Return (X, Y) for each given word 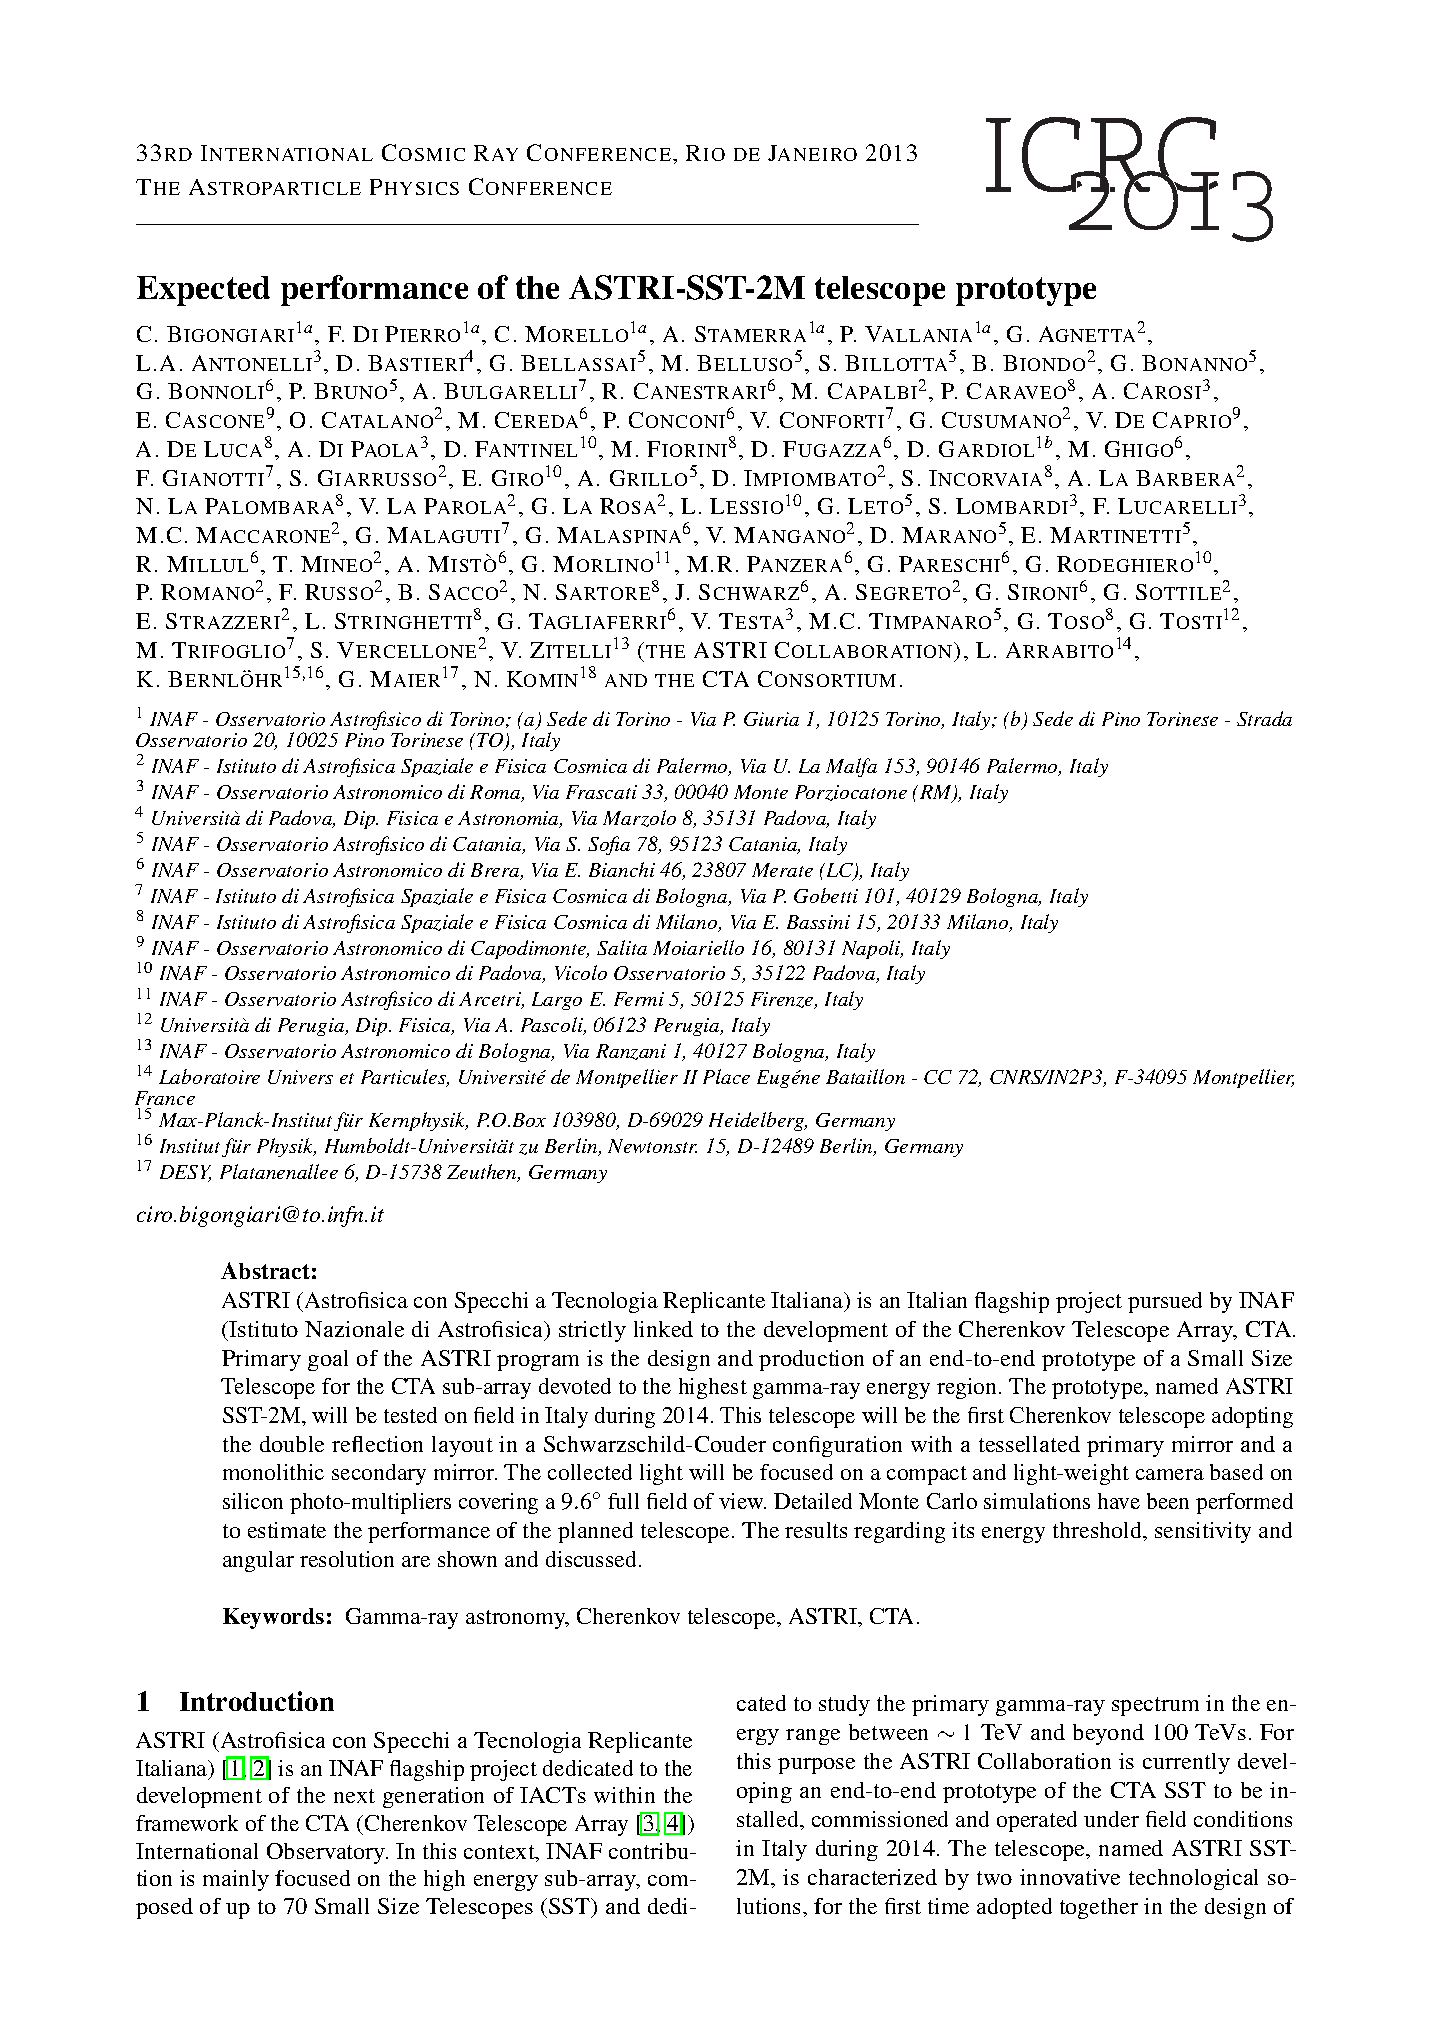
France (165, 1100)
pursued (1165, 1302)
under (1111, 1819)
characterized (872, 1877)
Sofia (609, 845)
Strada (1264, 718)
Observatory (327, 1853)
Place (726, 1076)
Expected (203, 291)
